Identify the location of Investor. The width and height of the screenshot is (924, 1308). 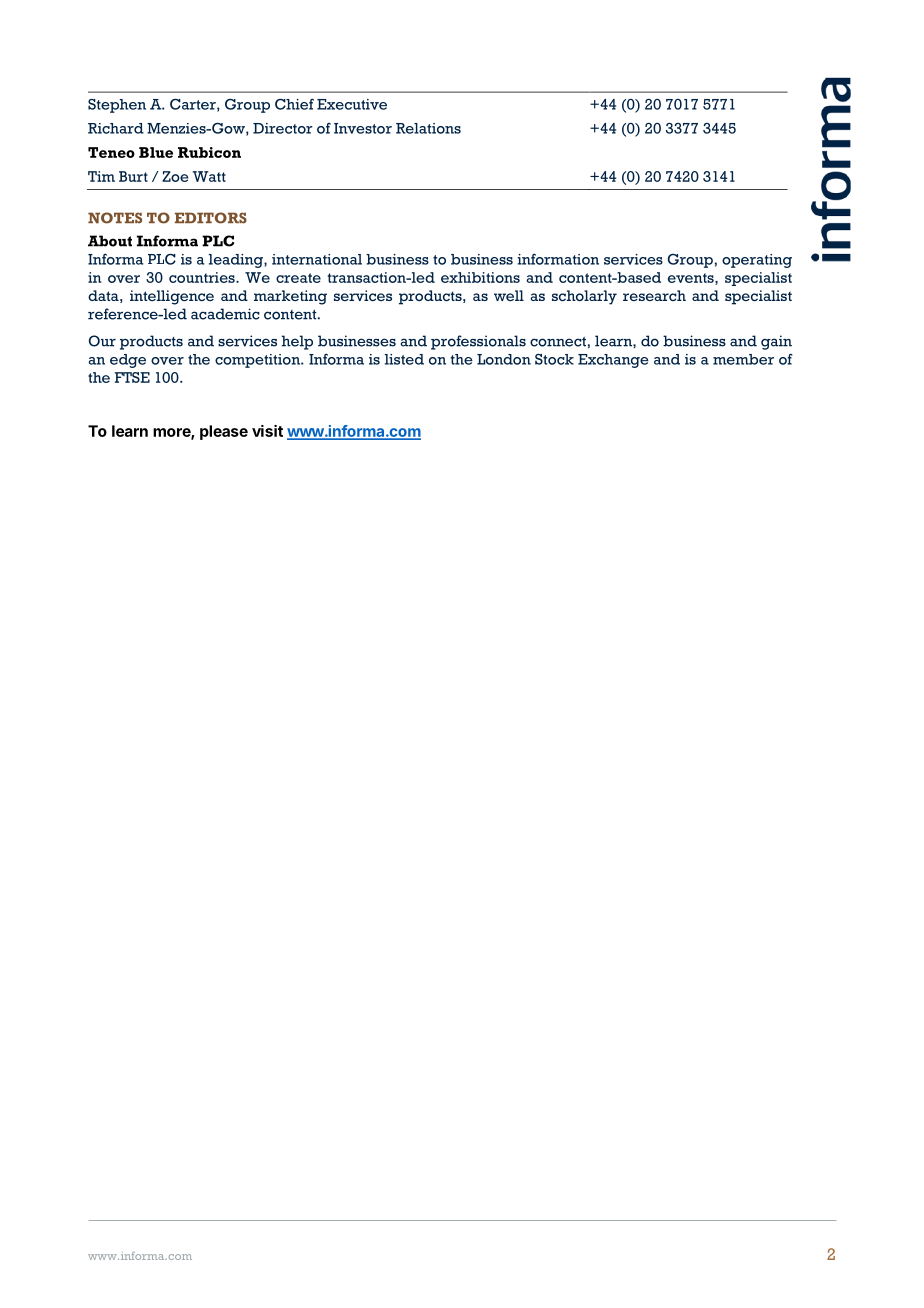
(363, 128).
